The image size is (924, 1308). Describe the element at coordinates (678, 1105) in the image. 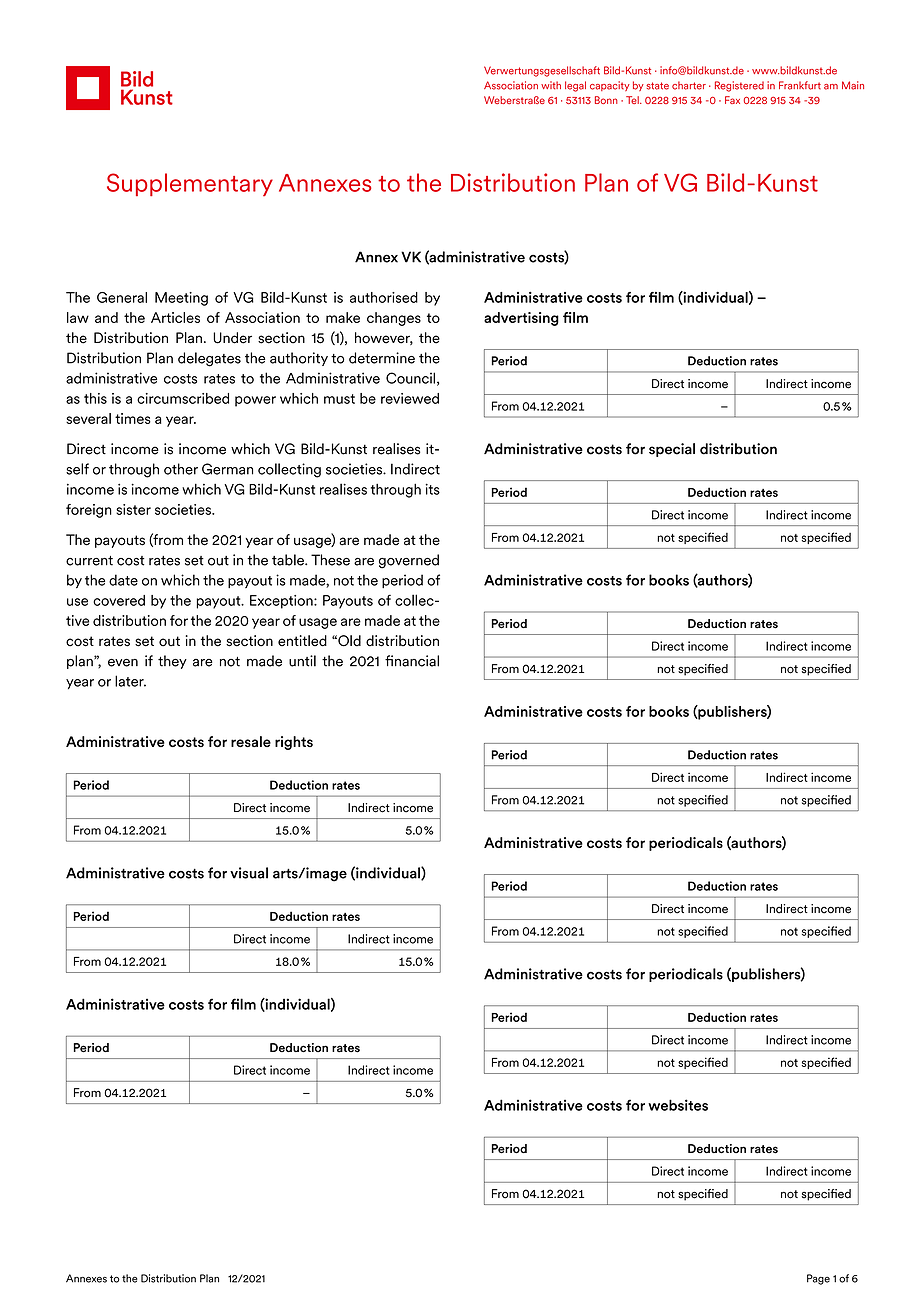

I see `websites` at that location.
